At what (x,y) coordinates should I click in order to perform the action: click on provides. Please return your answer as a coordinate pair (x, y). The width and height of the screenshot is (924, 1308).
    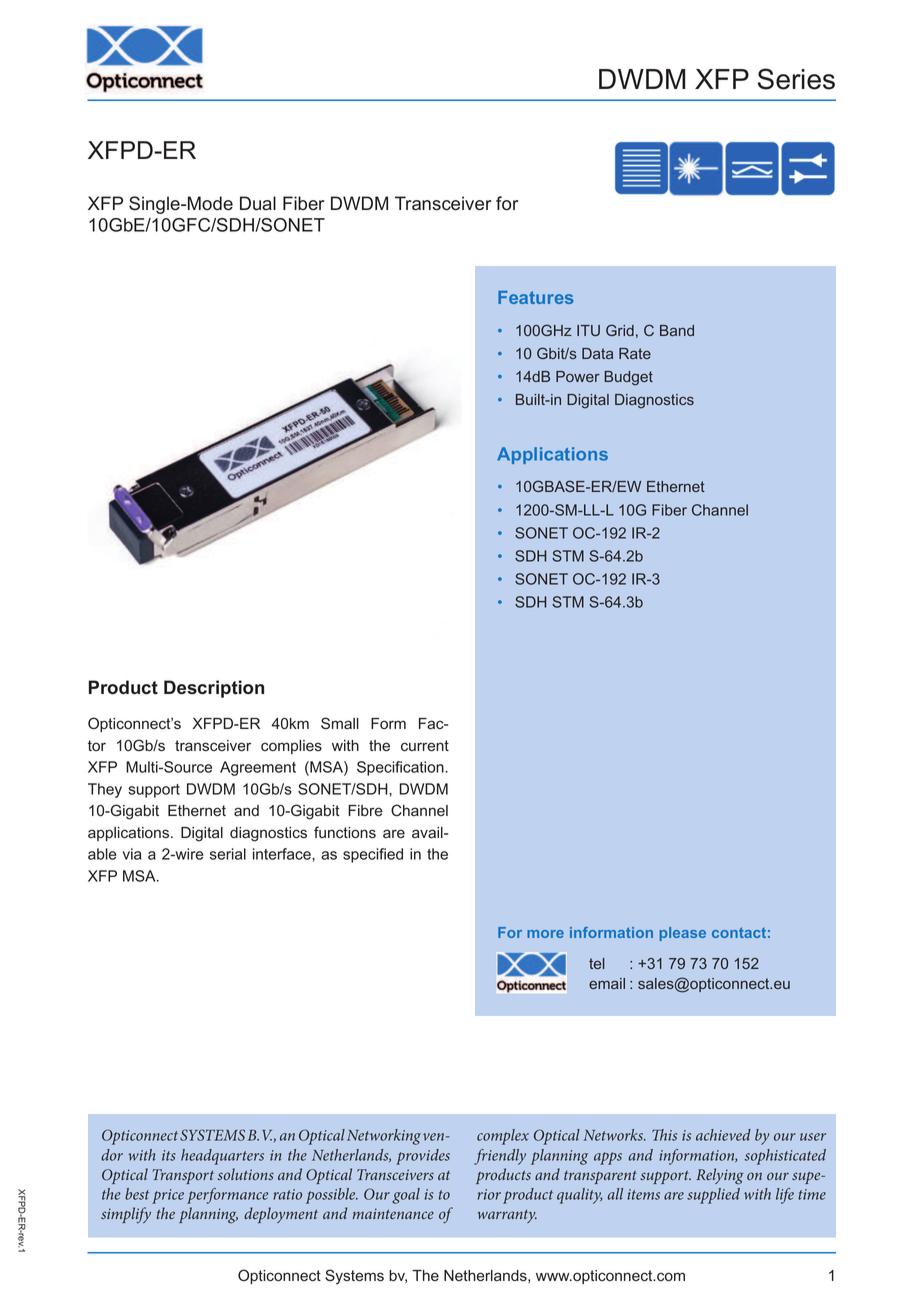
    Looking at the image, I should click on (423, 1157).
